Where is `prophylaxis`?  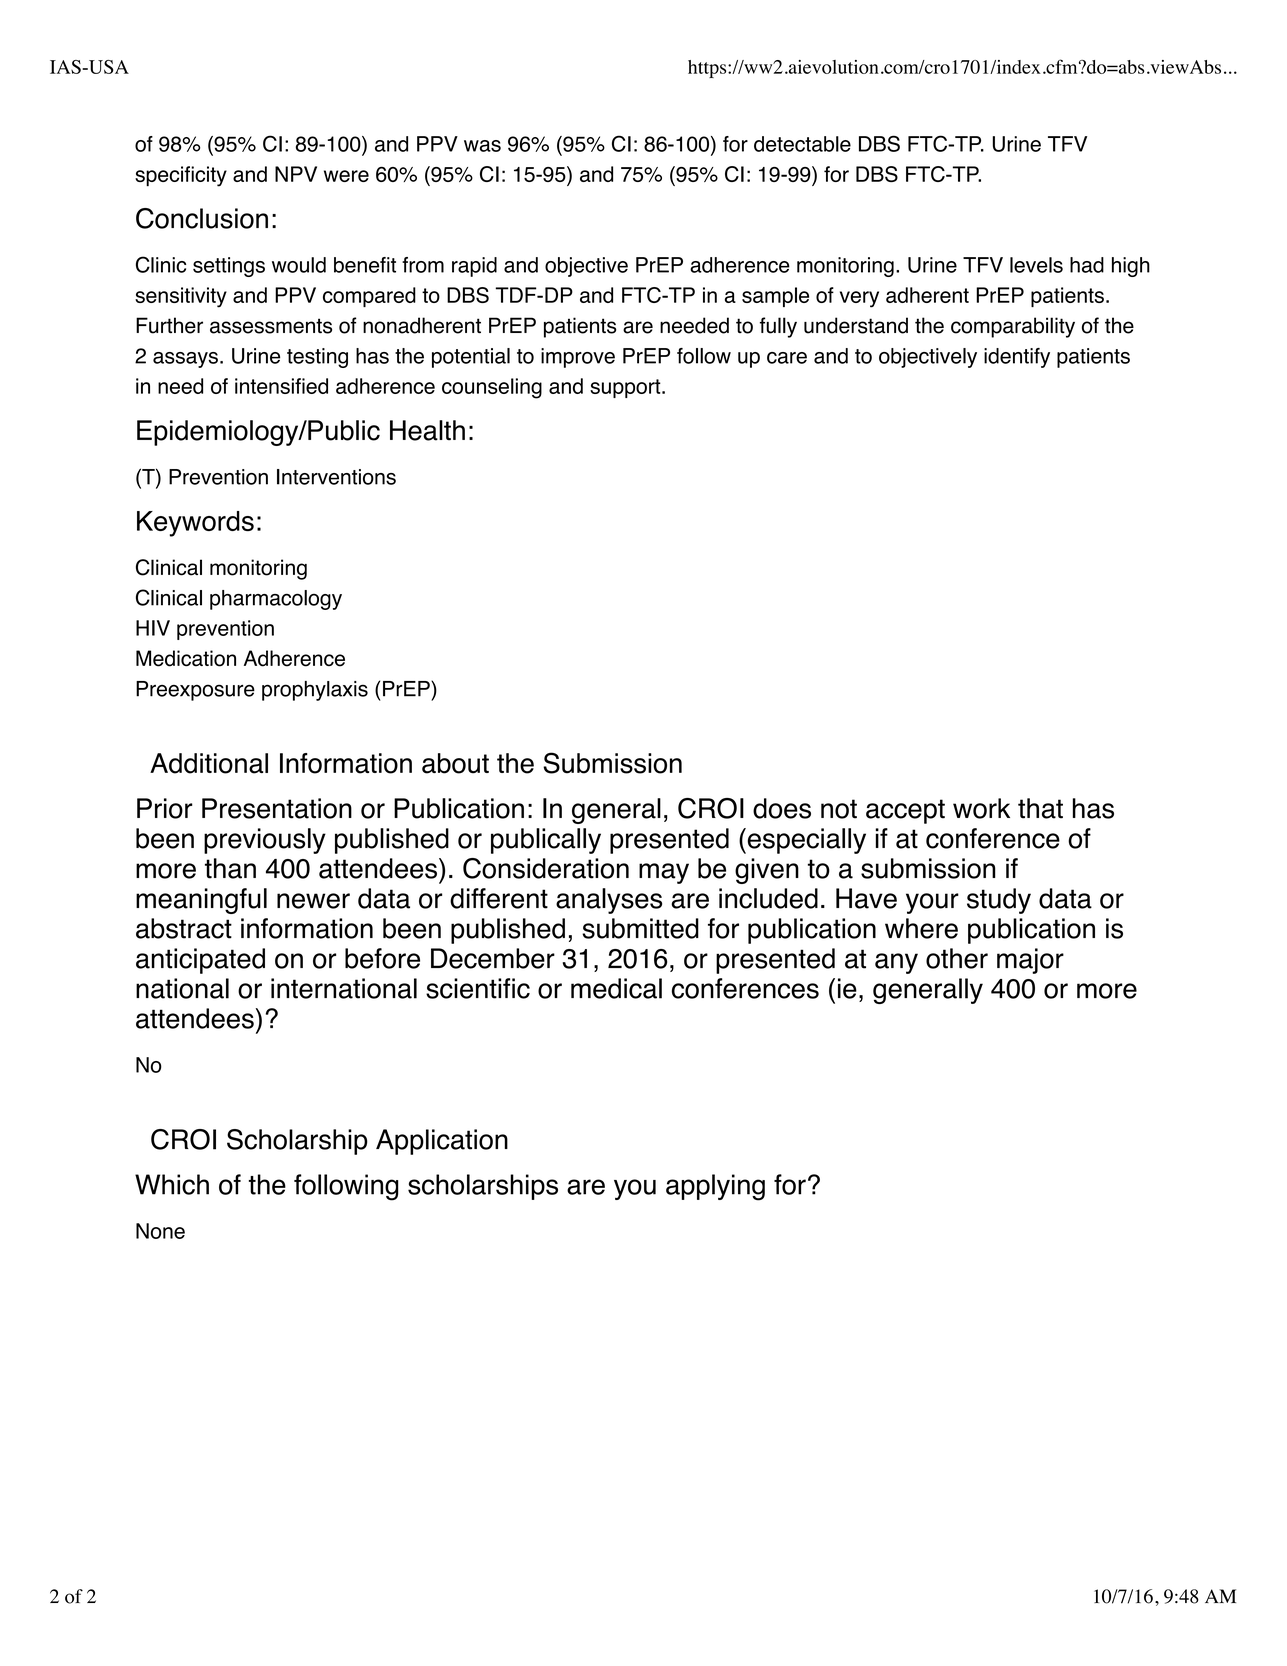
prophylaxis is located at coordinates (315, 691).
